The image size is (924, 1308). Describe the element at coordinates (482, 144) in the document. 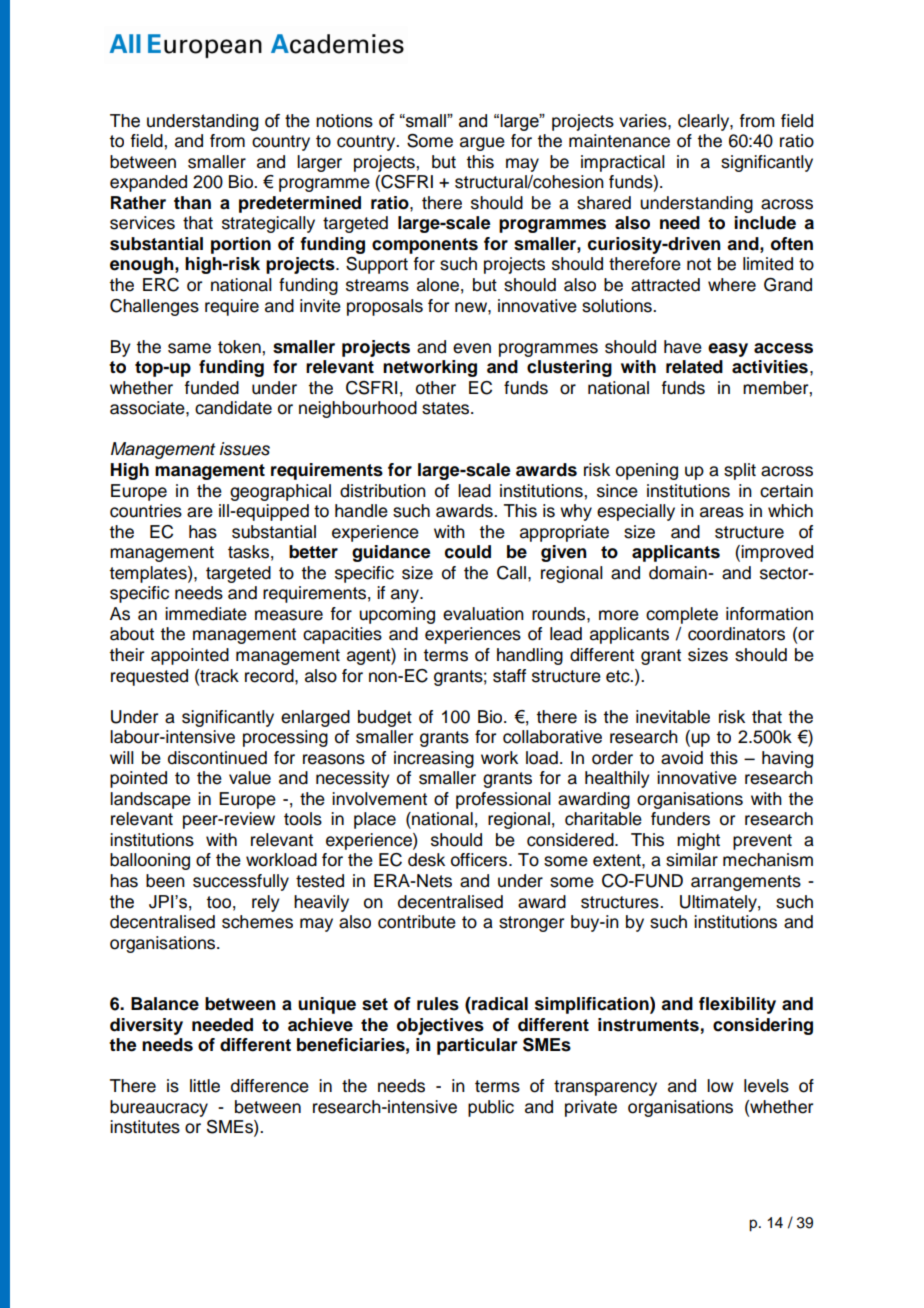

I see `argue` at that location.
